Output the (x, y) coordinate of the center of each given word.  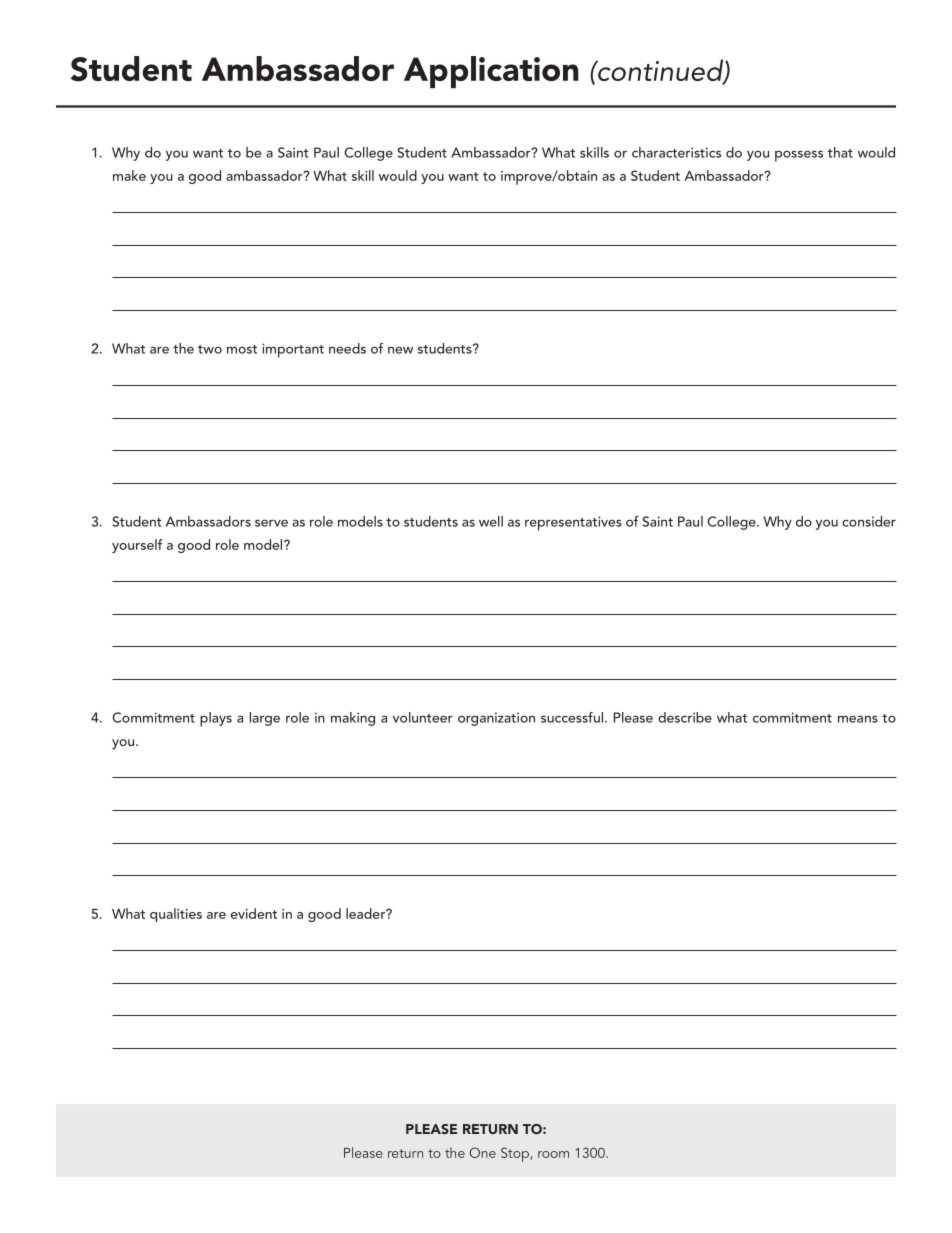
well (491, 521)
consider (869, 521)
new (400, 350)
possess (799, 156)
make (129, 175)
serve (271, 523)
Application (491, 72)
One (482, 1152)
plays (216, 719)
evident (254, 913)
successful (573, 717)
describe (685, 717)
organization (496, 719)
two (210, 349)
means (858, 719)
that (840, 152)
